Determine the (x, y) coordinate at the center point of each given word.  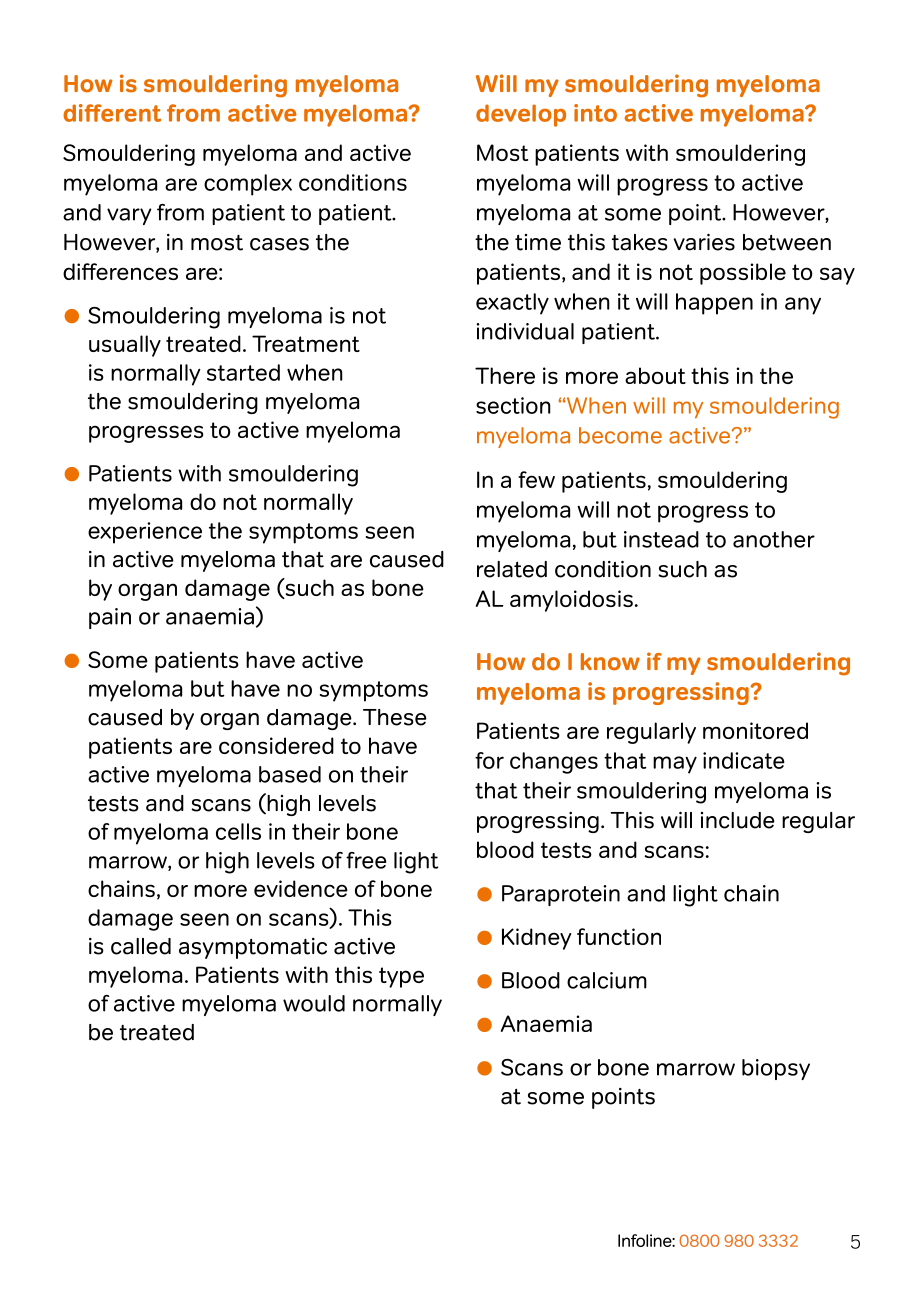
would (314, 1003)
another (774, 539)
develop (521, 115)
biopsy (776, 1069)
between (787, 242)
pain (110, 618)
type (401, 977)
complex (248, 185)
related (512, 569)
